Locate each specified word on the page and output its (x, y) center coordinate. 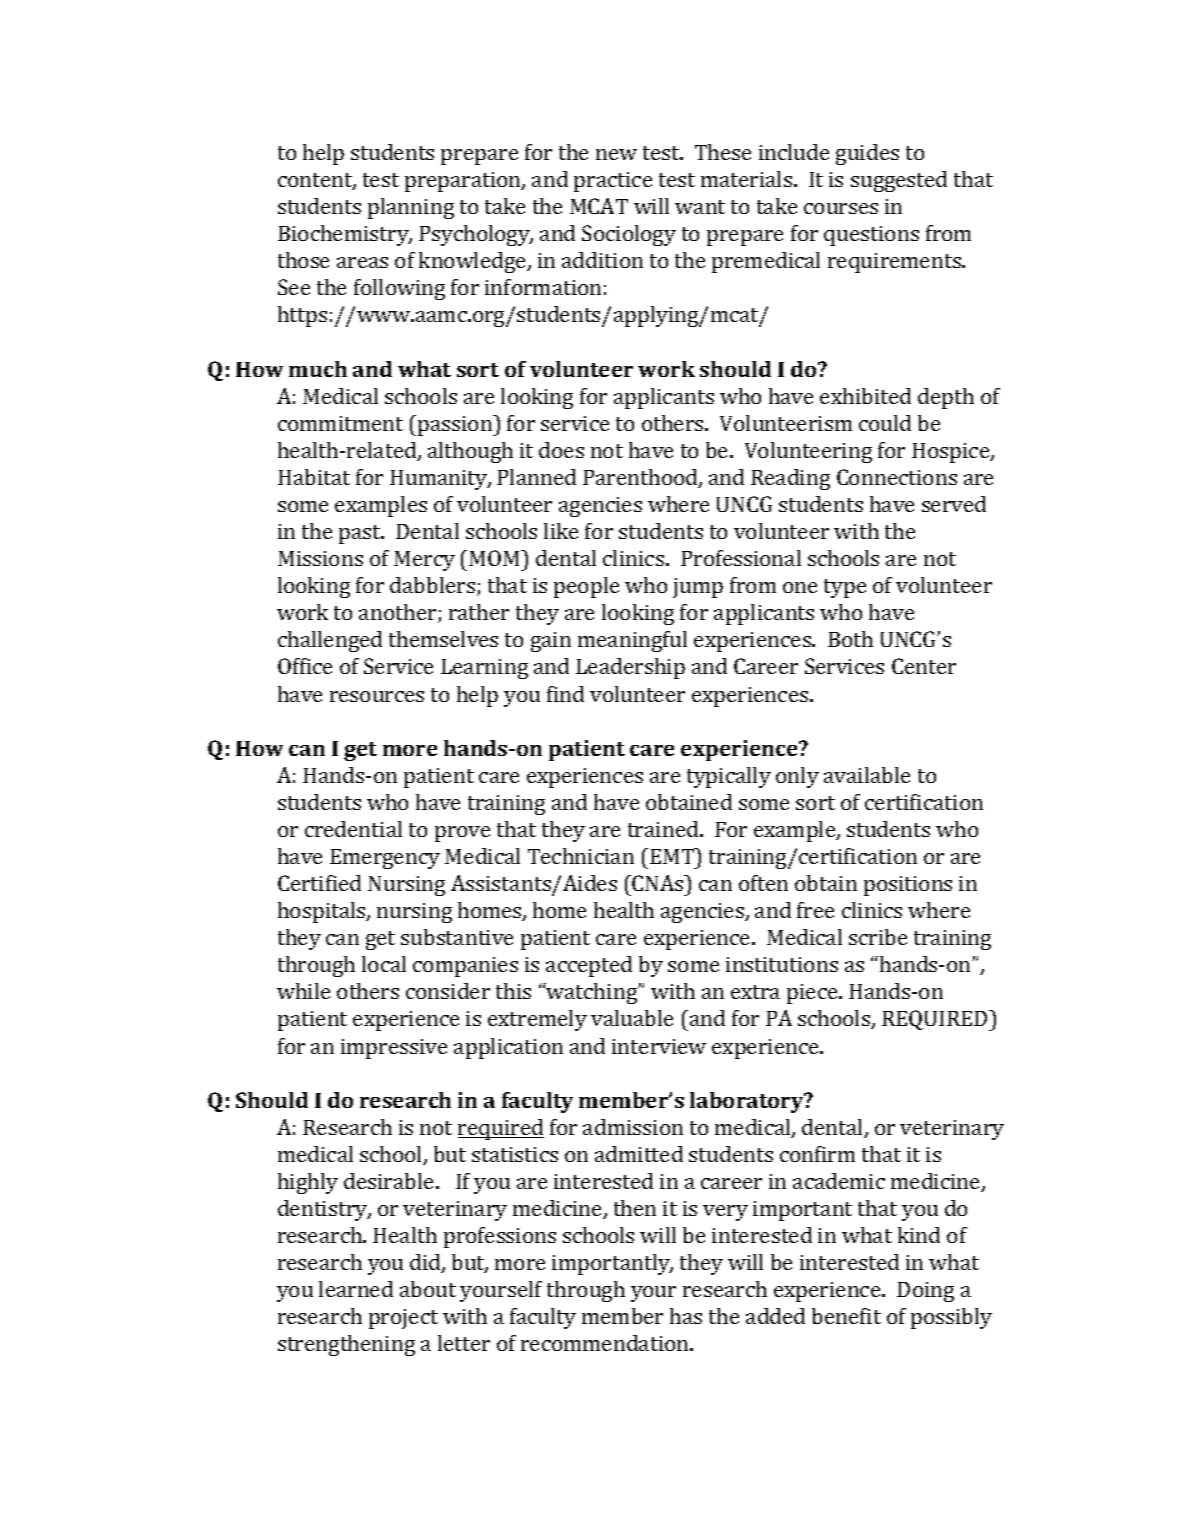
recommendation (606, 1343)
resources (377, 696)
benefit (846, 1316)
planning (411, 208)
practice (613, 182)
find (565, 694)
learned (356, 1289)
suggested (899, 181)
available (867, 775)
